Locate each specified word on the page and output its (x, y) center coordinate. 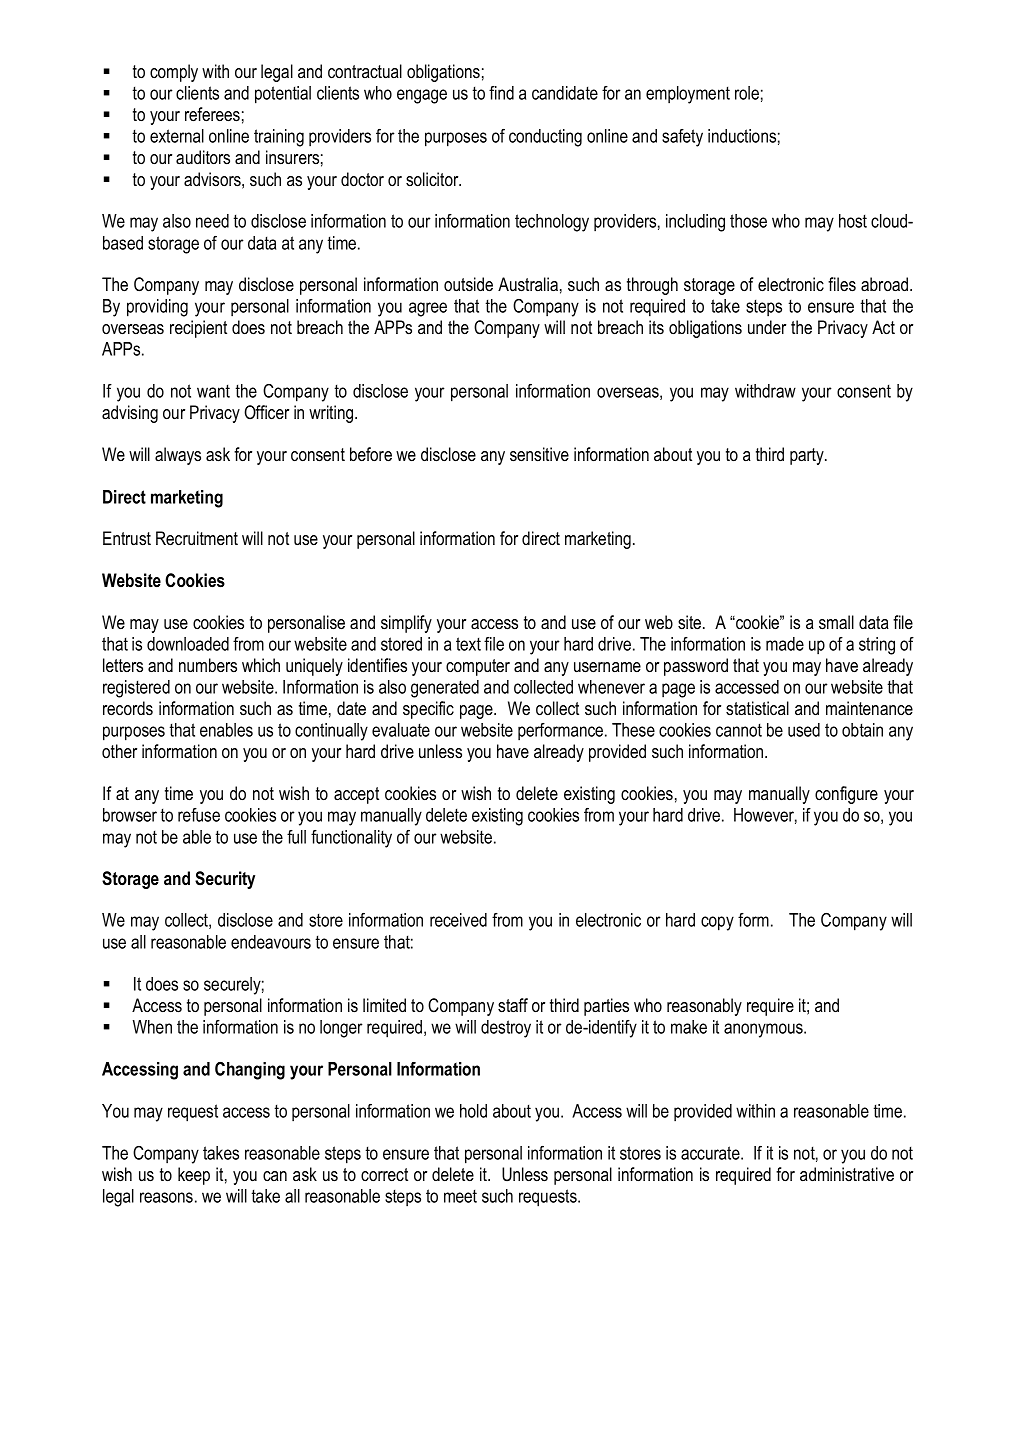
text (468, 644)
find (501, 93)
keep (194, 1176)
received (458, 920)
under (767, 327)
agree (428, 309)
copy (717, 923)
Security (225, 880)
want (213, 391)
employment (688, 95)
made (785, 644)
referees (212, 114)
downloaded (188, 644)
